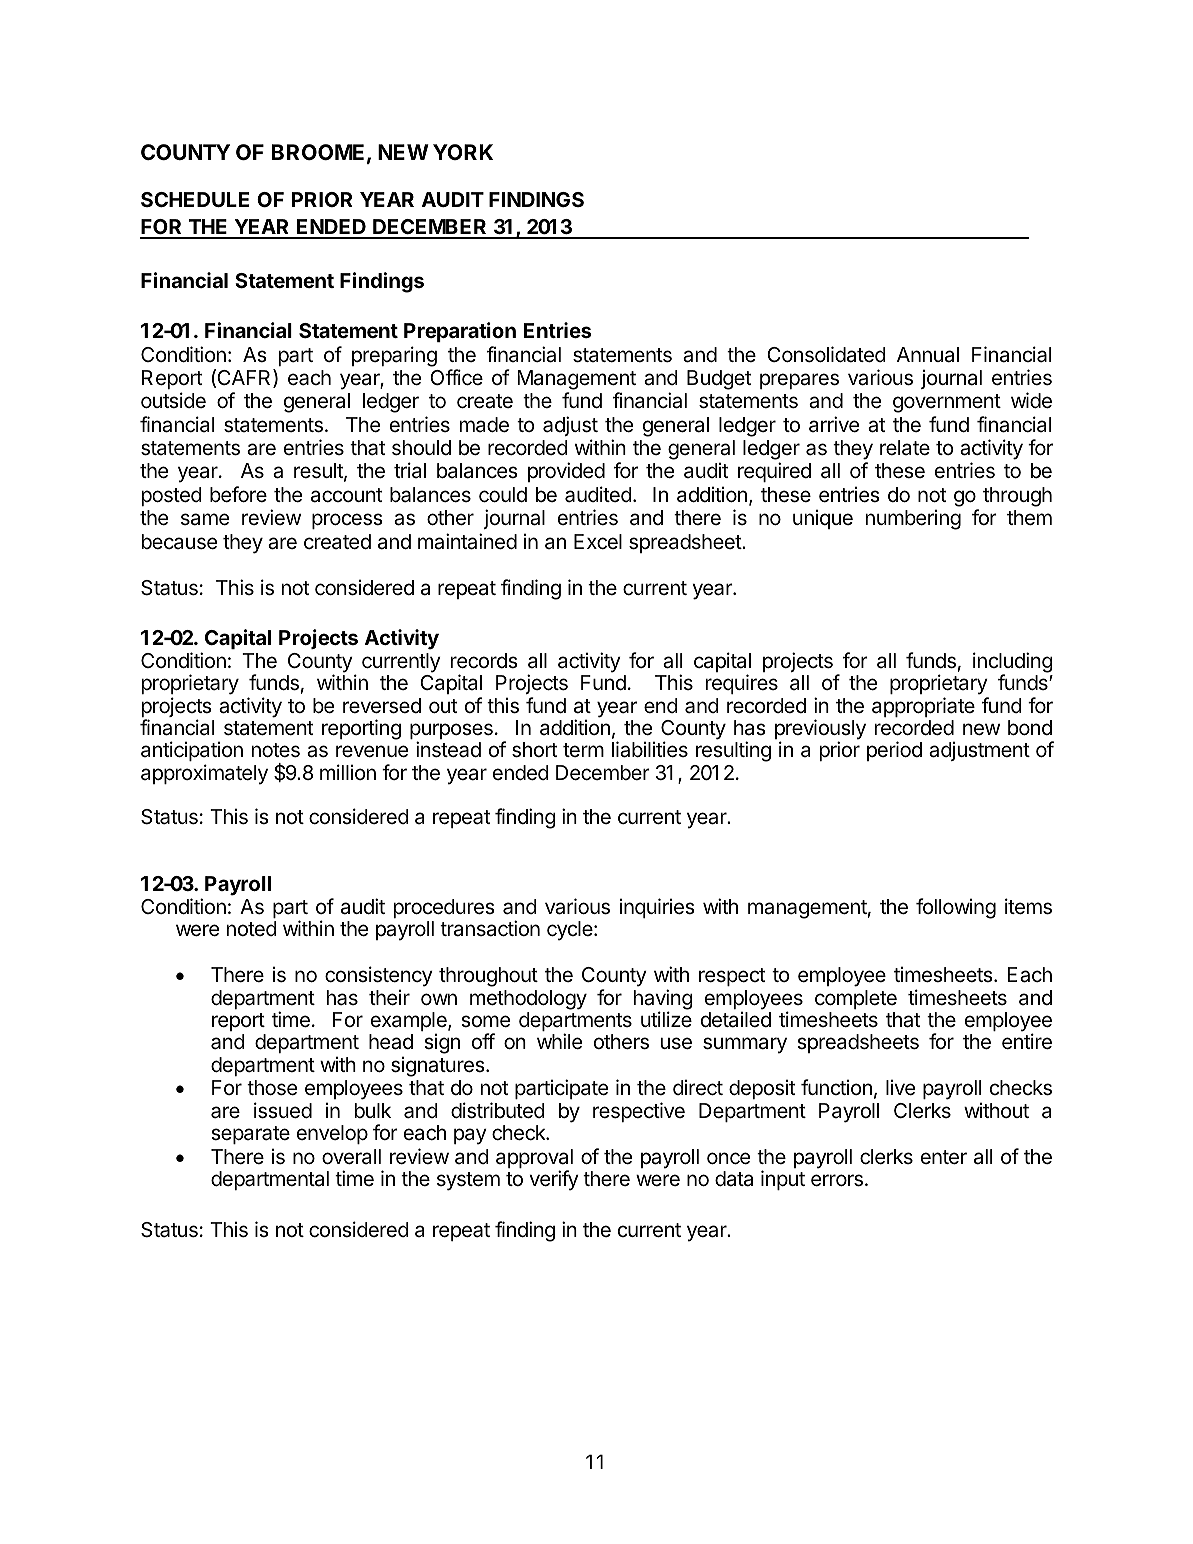 The height and width of the screenshot is (1544, 1193). What do you see at coordinates (195, 199) in the screenshot?
I see `SCHEDULE` at bounding box center [195, 199].
